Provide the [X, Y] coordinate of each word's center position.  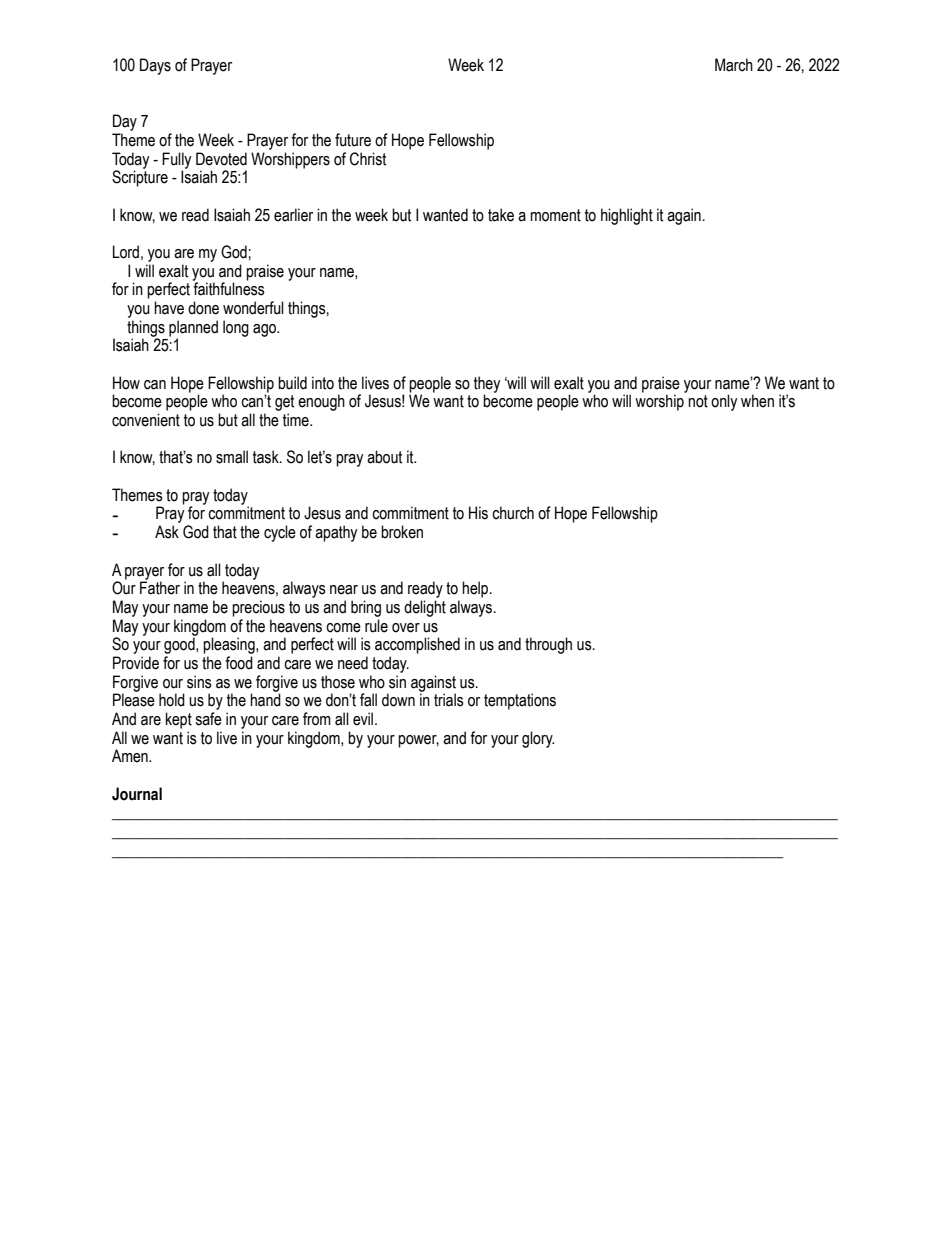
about [384, 457]
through [548, 645]
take [501, 215]
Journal [137, 794]
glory [538, 739]
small [232, 457]
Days [155, 66]
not [698, 401]
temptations [520, 701]
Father [160, 587]
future [353, 140]
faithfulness [229, 288]
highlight [627, 216]
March [734, 65]
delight [425, 608]
